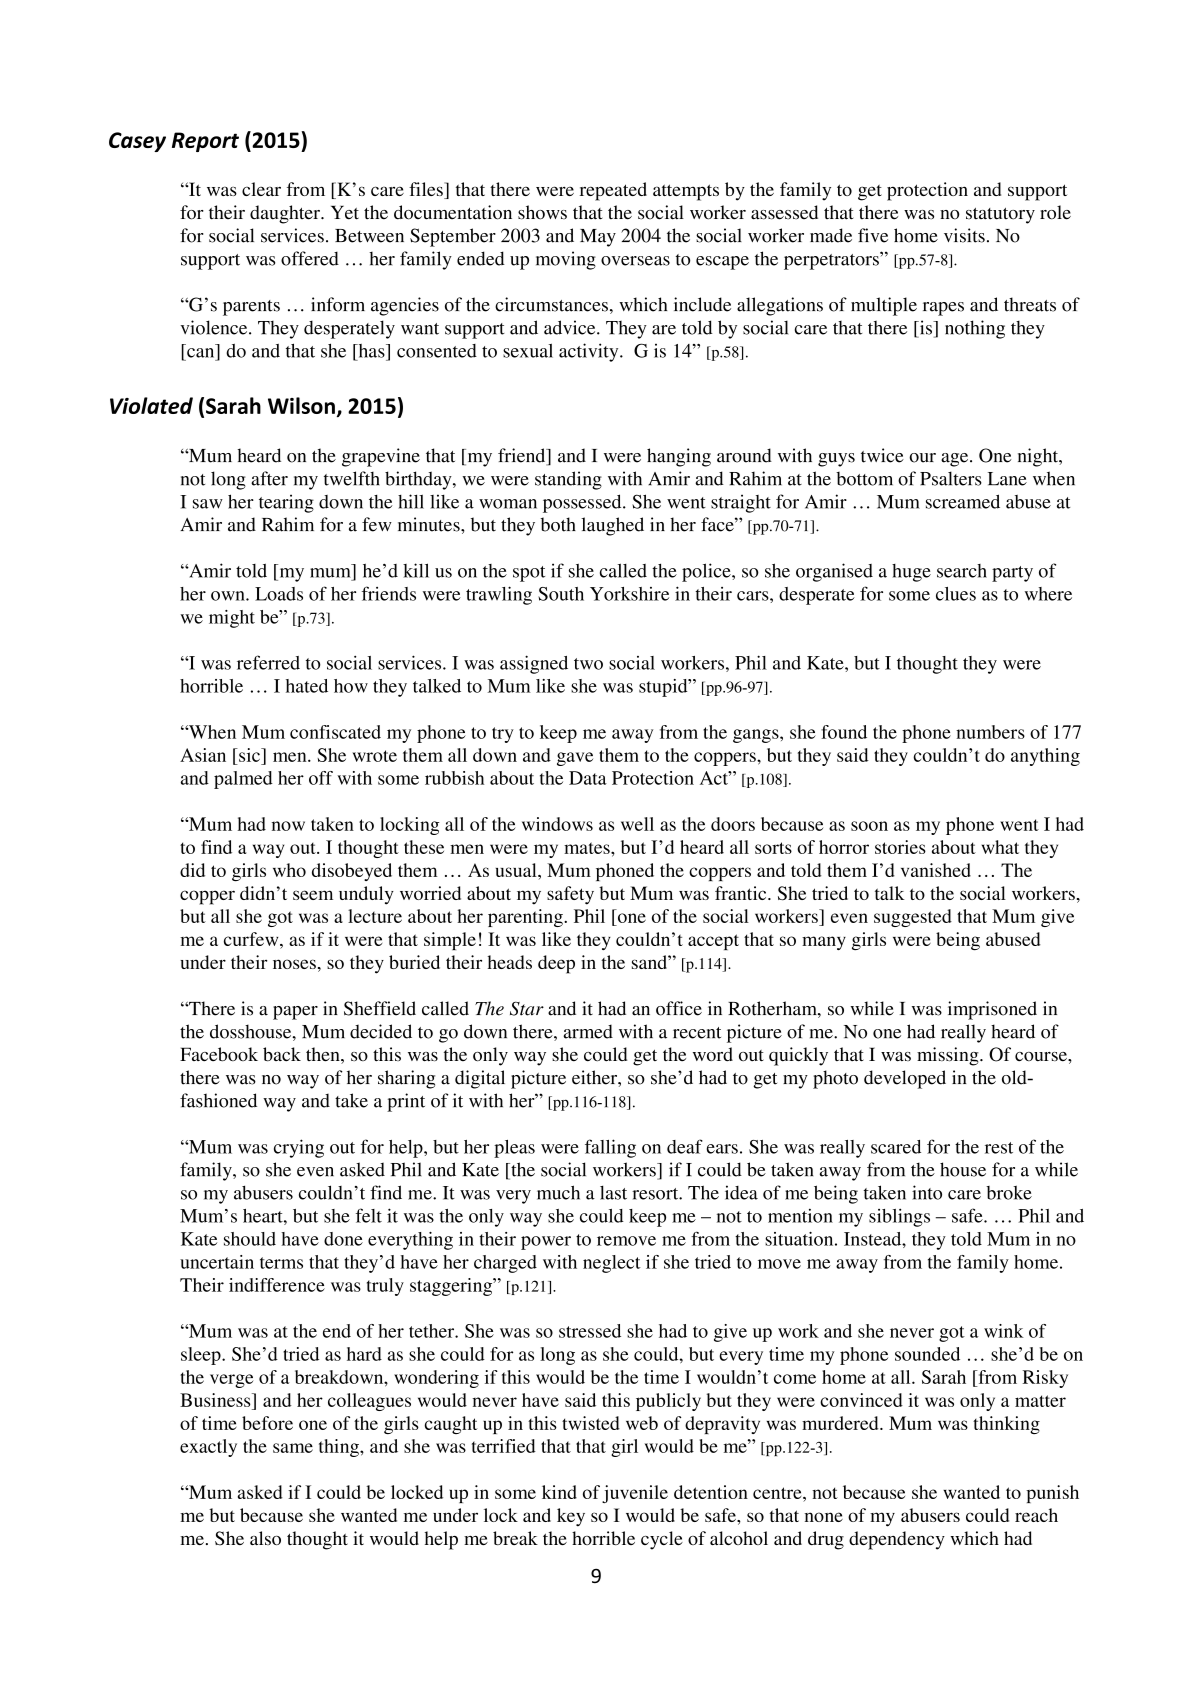 This page has height=1687, width=1192. Describe the element at coordinates (282, 1054) in the page. I see `back` at that location.
